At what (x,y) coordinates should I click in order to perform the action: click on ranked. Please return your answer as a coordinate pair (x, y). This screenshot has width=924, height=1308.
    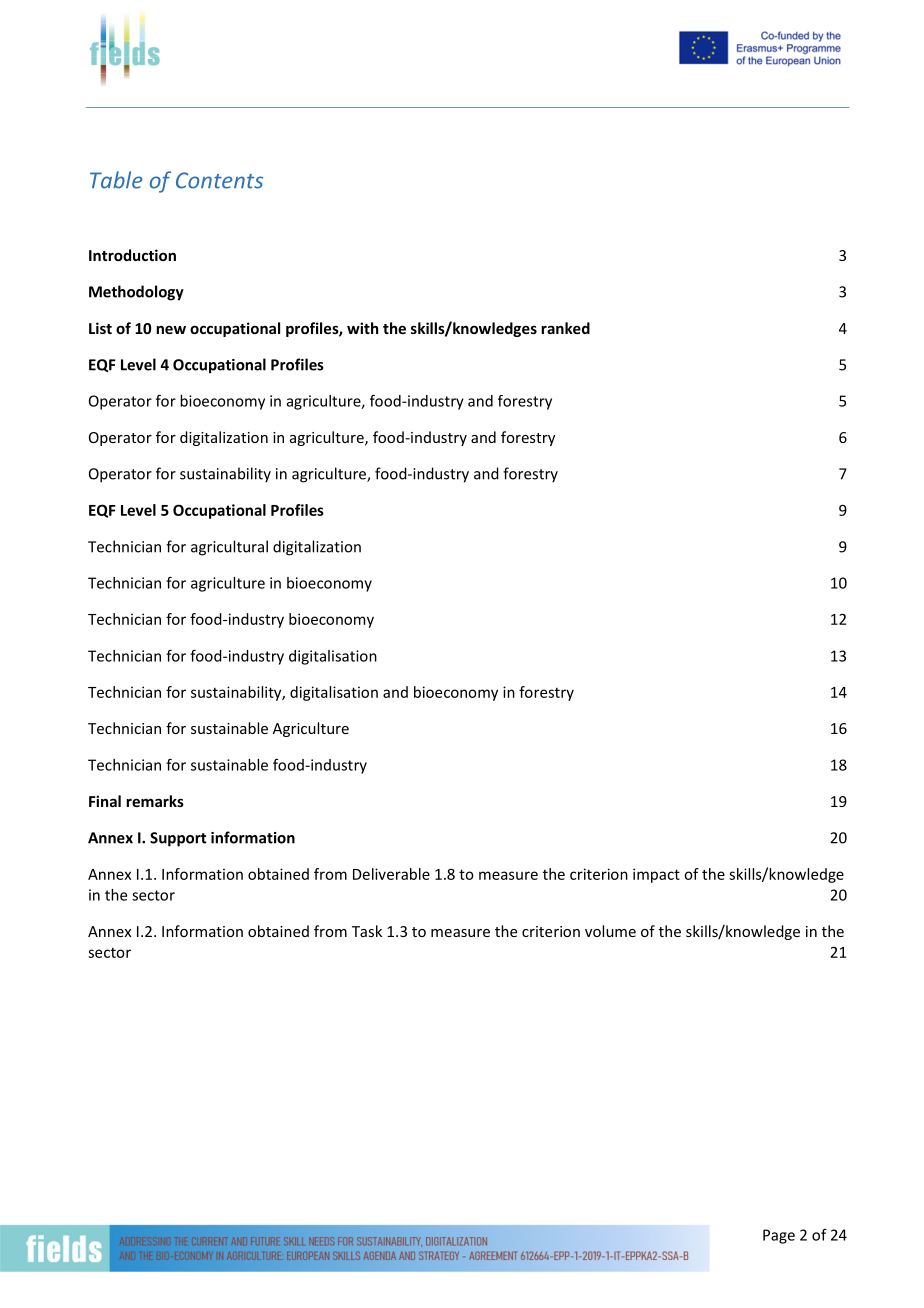
    Looking at the image, I should click on (565, 328).
